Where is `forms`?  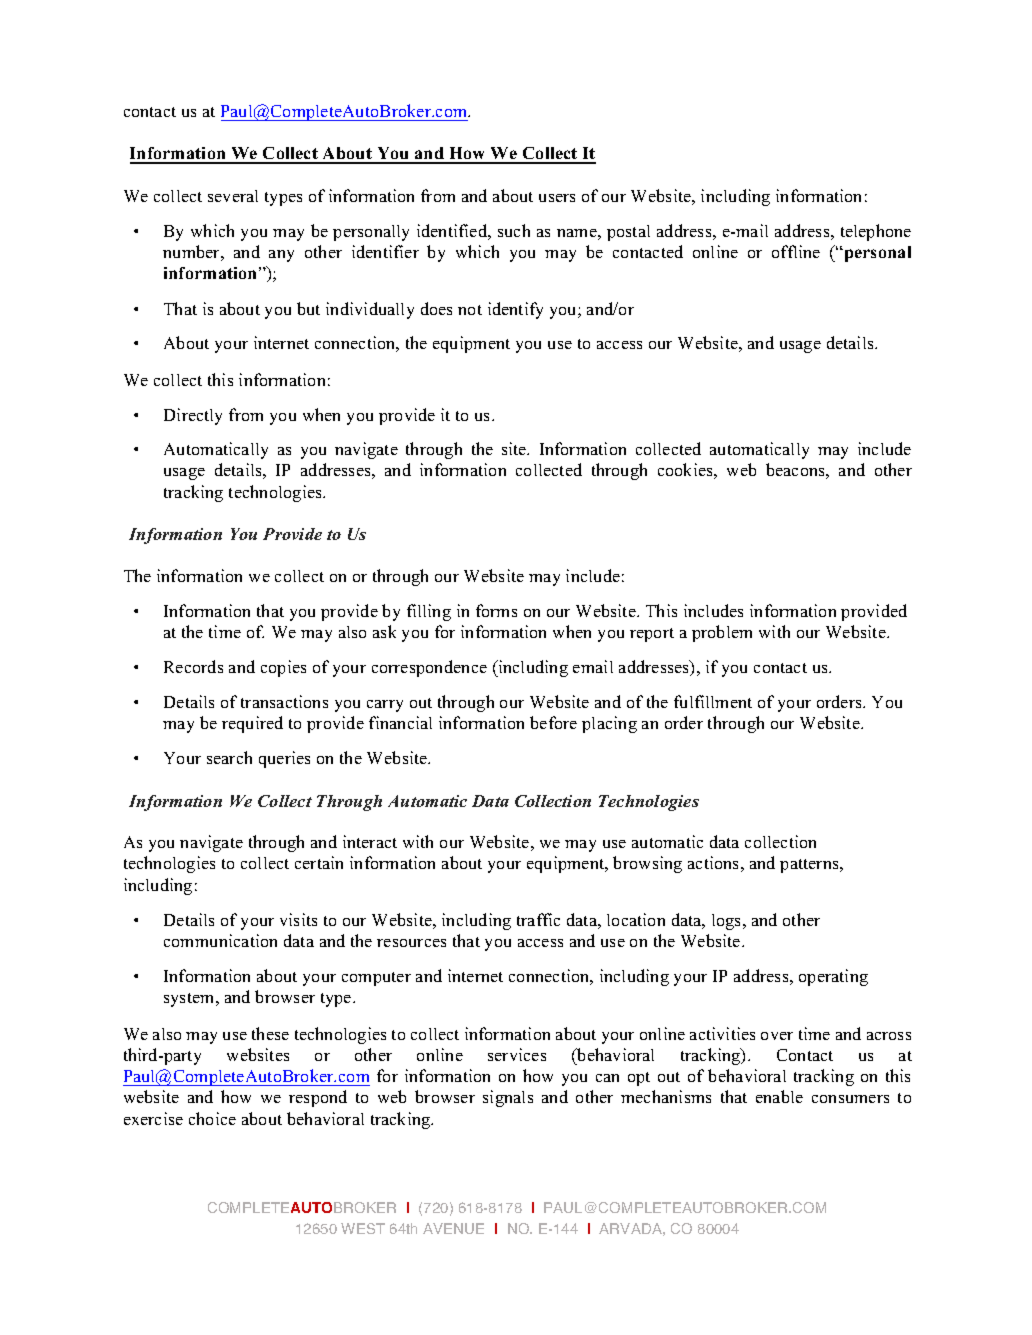 forms is located at coordinates (496, 610).
